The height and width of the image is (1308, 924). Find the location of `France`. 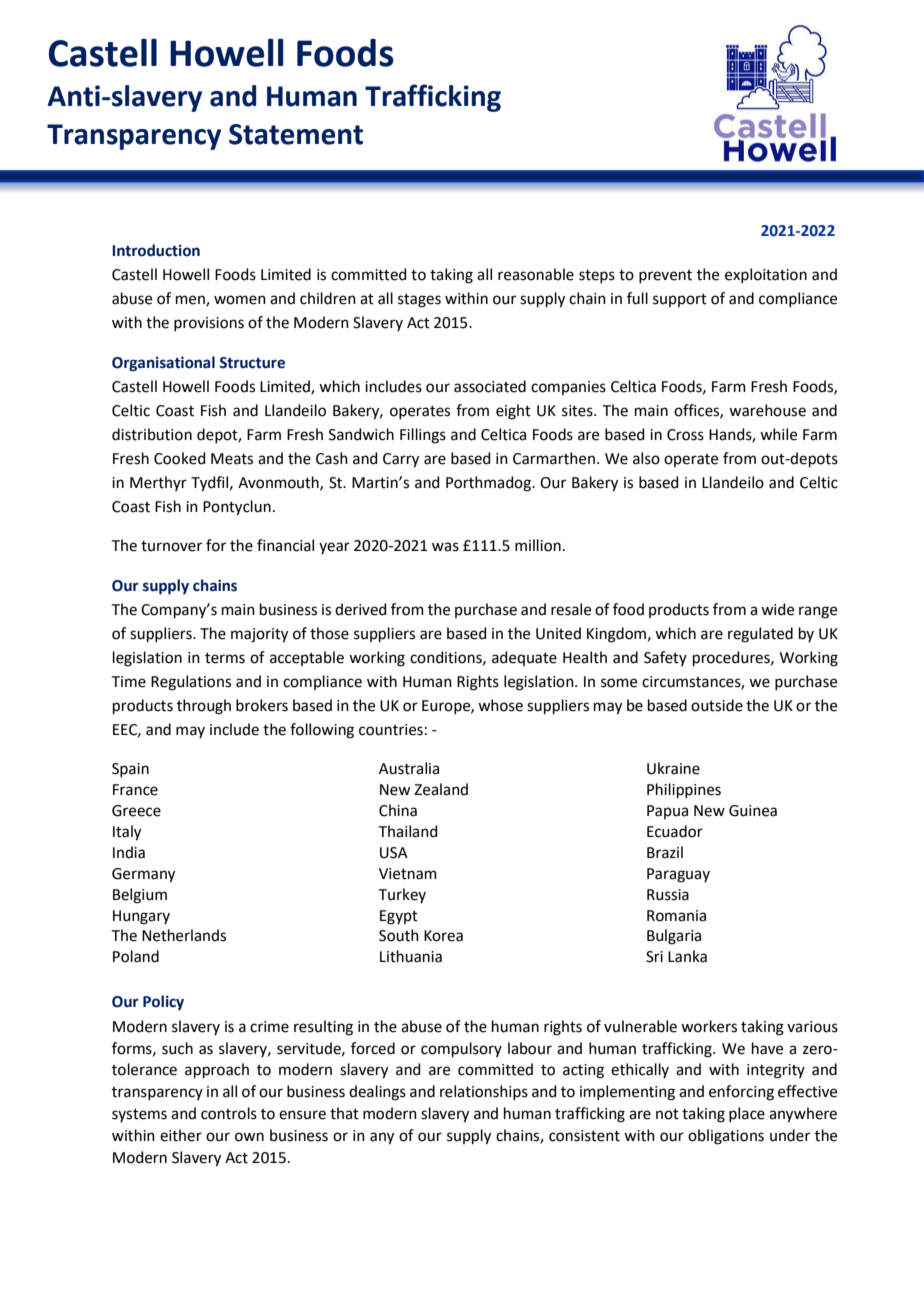

France is located at coordinates (135, 790).
